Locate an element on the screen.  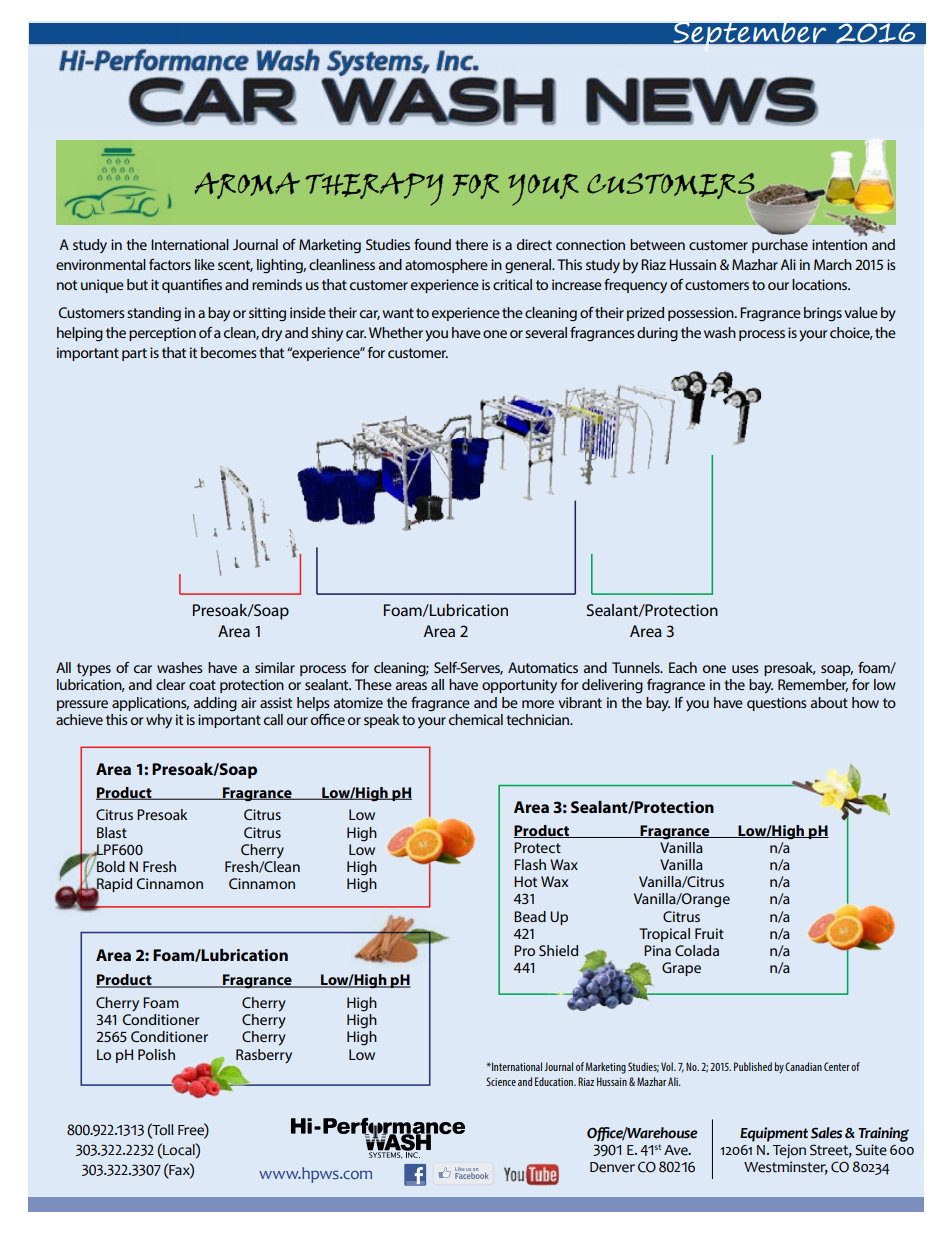
Remember is located at coordinates (813, 685).
